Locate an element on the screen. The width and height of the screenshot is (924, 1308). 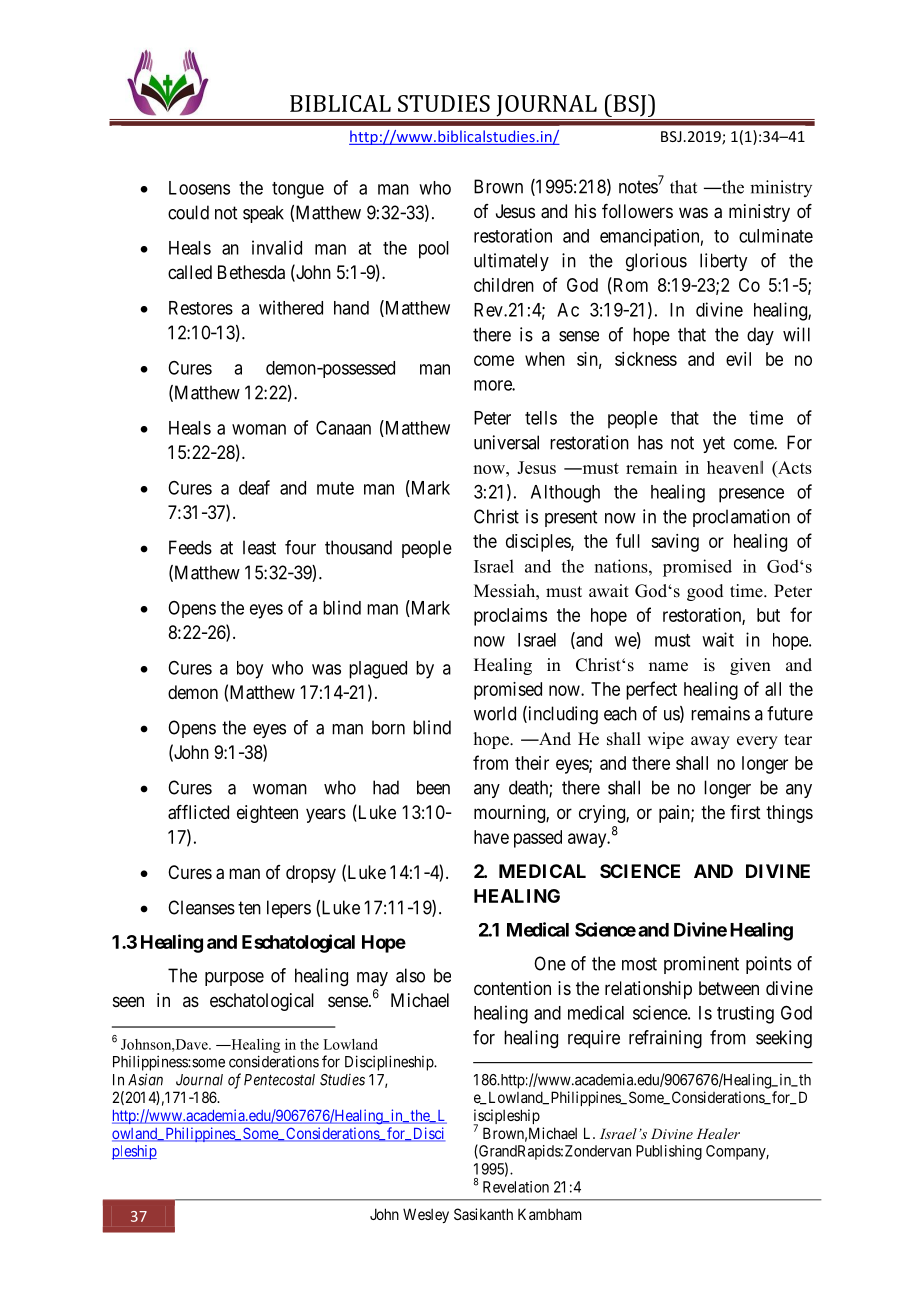
Cleanses is located at coordinates (201, 907).
